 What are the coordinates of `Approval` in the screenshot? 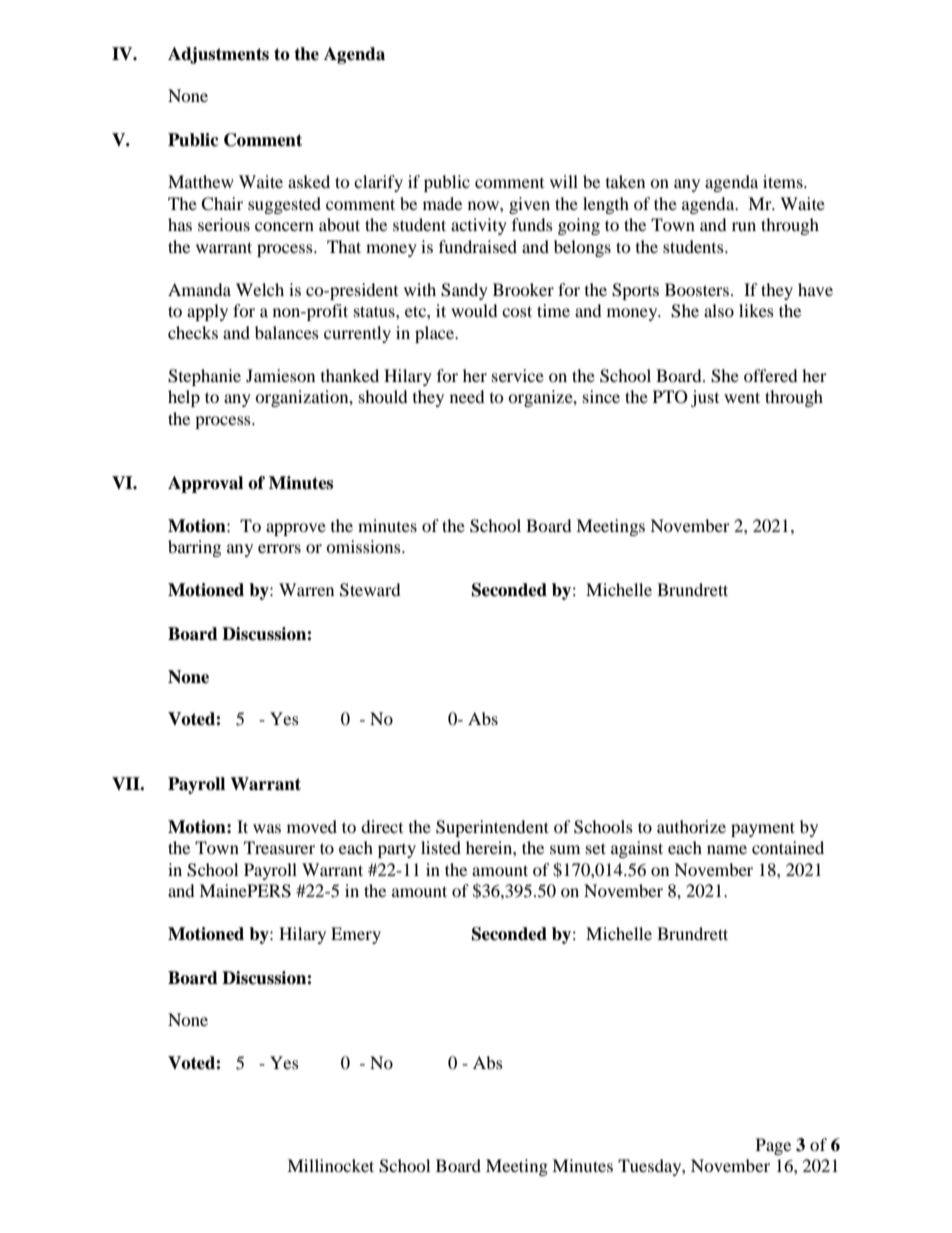 It's located at (205, 484).
